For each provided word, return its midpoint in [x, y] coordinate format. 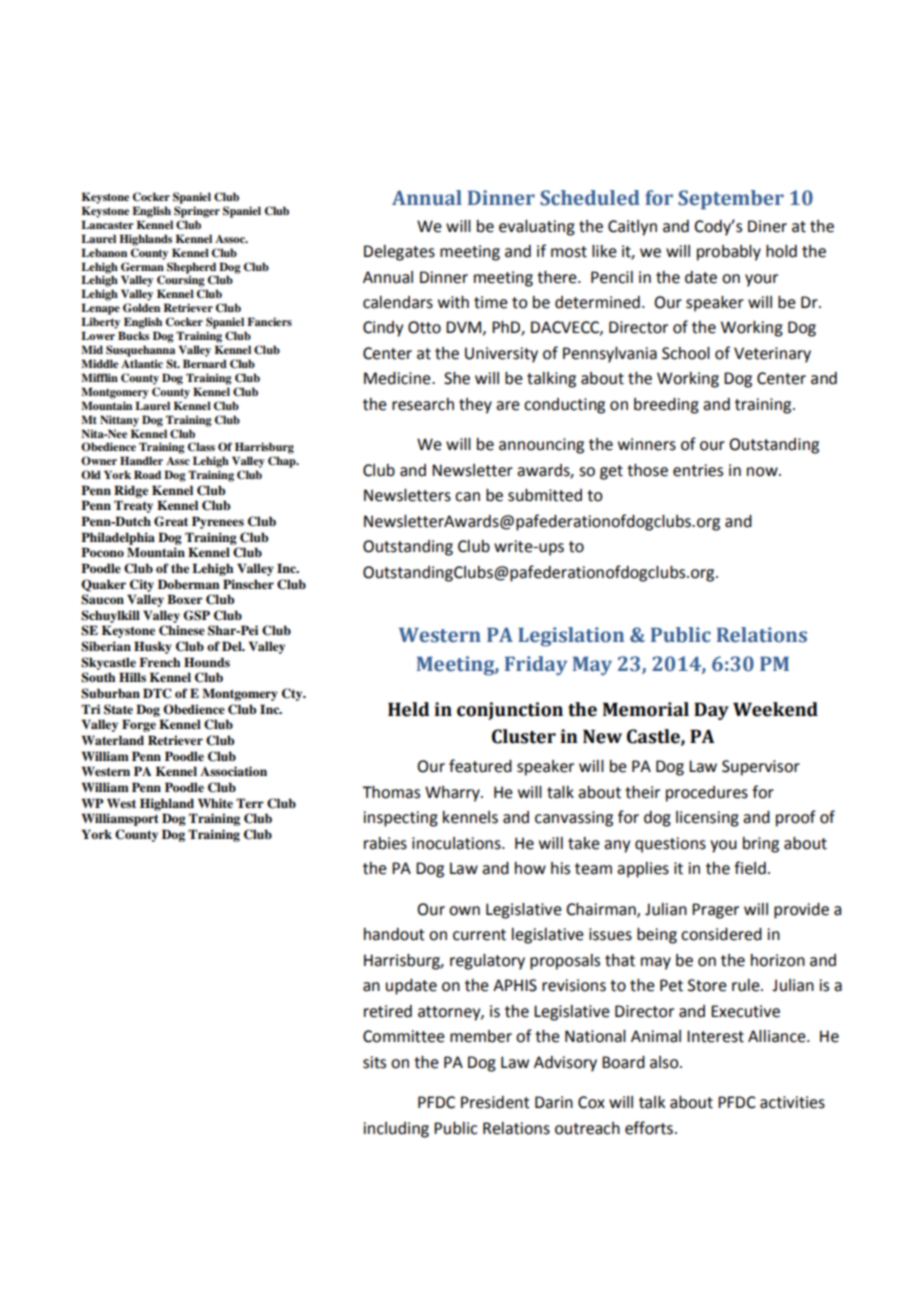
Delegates [399, 253]
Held [408, 709]
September [731, 200]
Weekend [775, 709]
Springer [197, 212]
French [159, 662]
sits [374, 1062]
